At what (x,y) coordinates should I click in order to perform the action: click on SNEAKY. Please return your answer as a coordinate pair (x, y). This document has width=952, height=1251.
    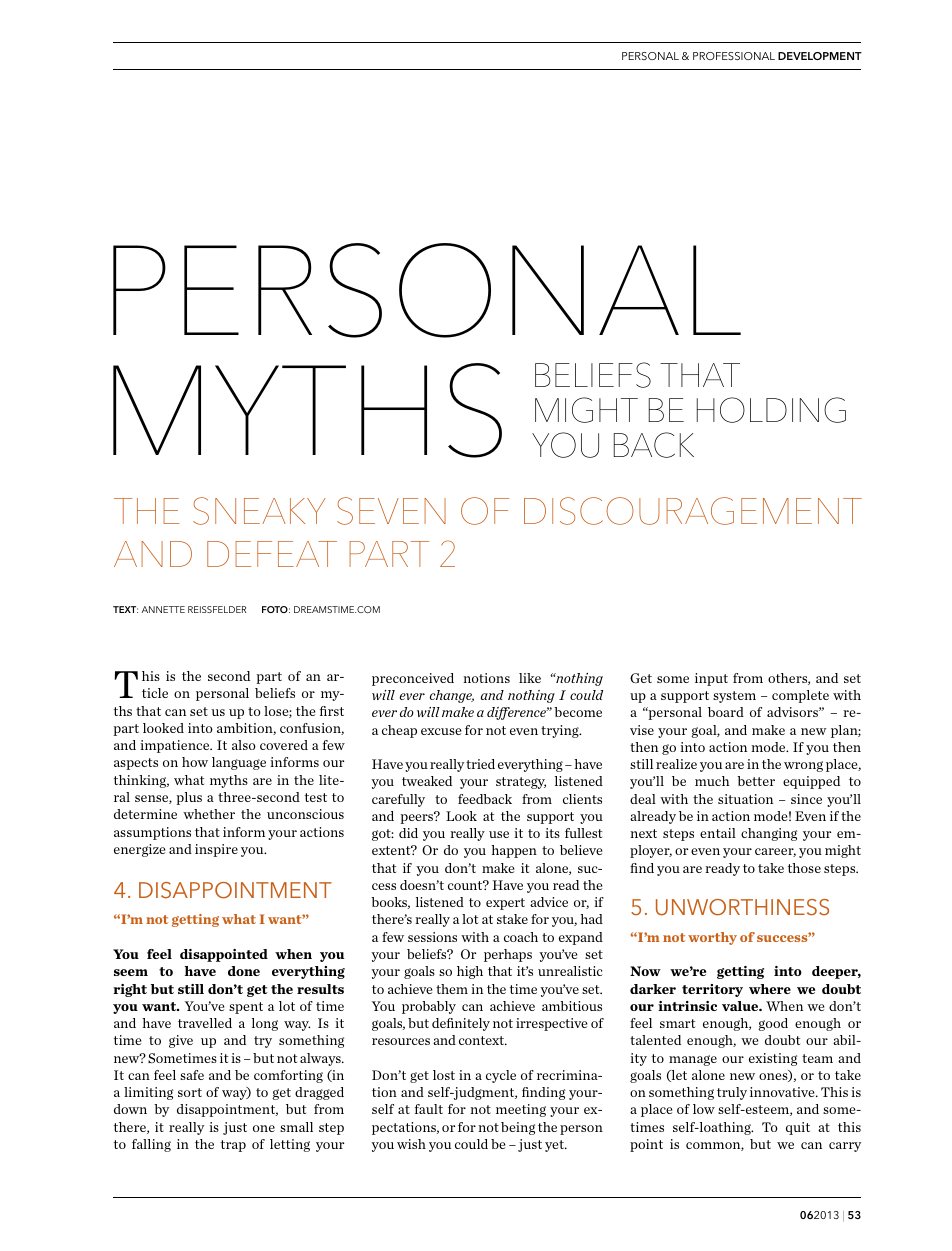
    Looking at the image, I should click on (259, 511).
